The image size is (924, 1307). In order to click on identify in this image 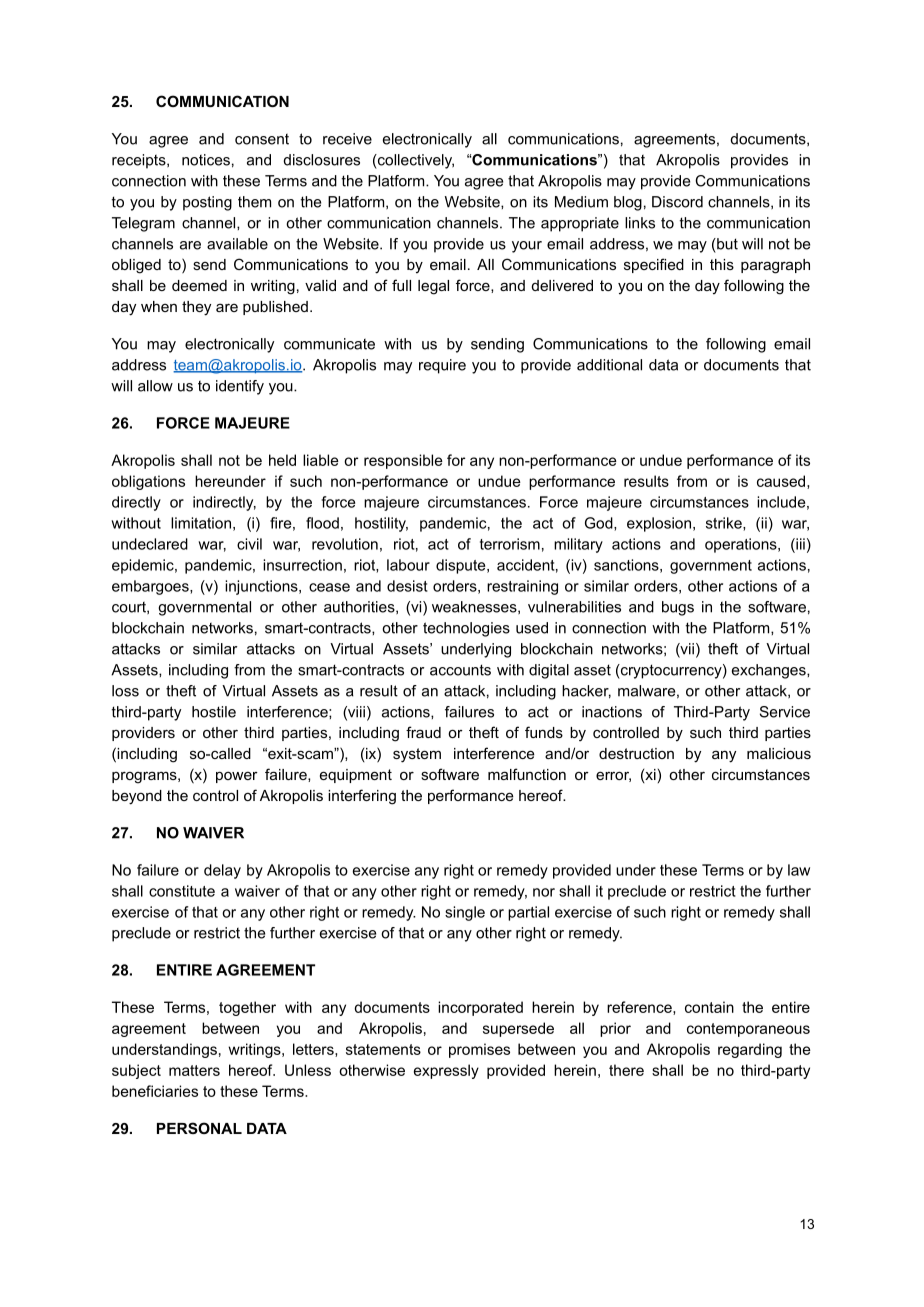, I will do `click(240, 387)`.
